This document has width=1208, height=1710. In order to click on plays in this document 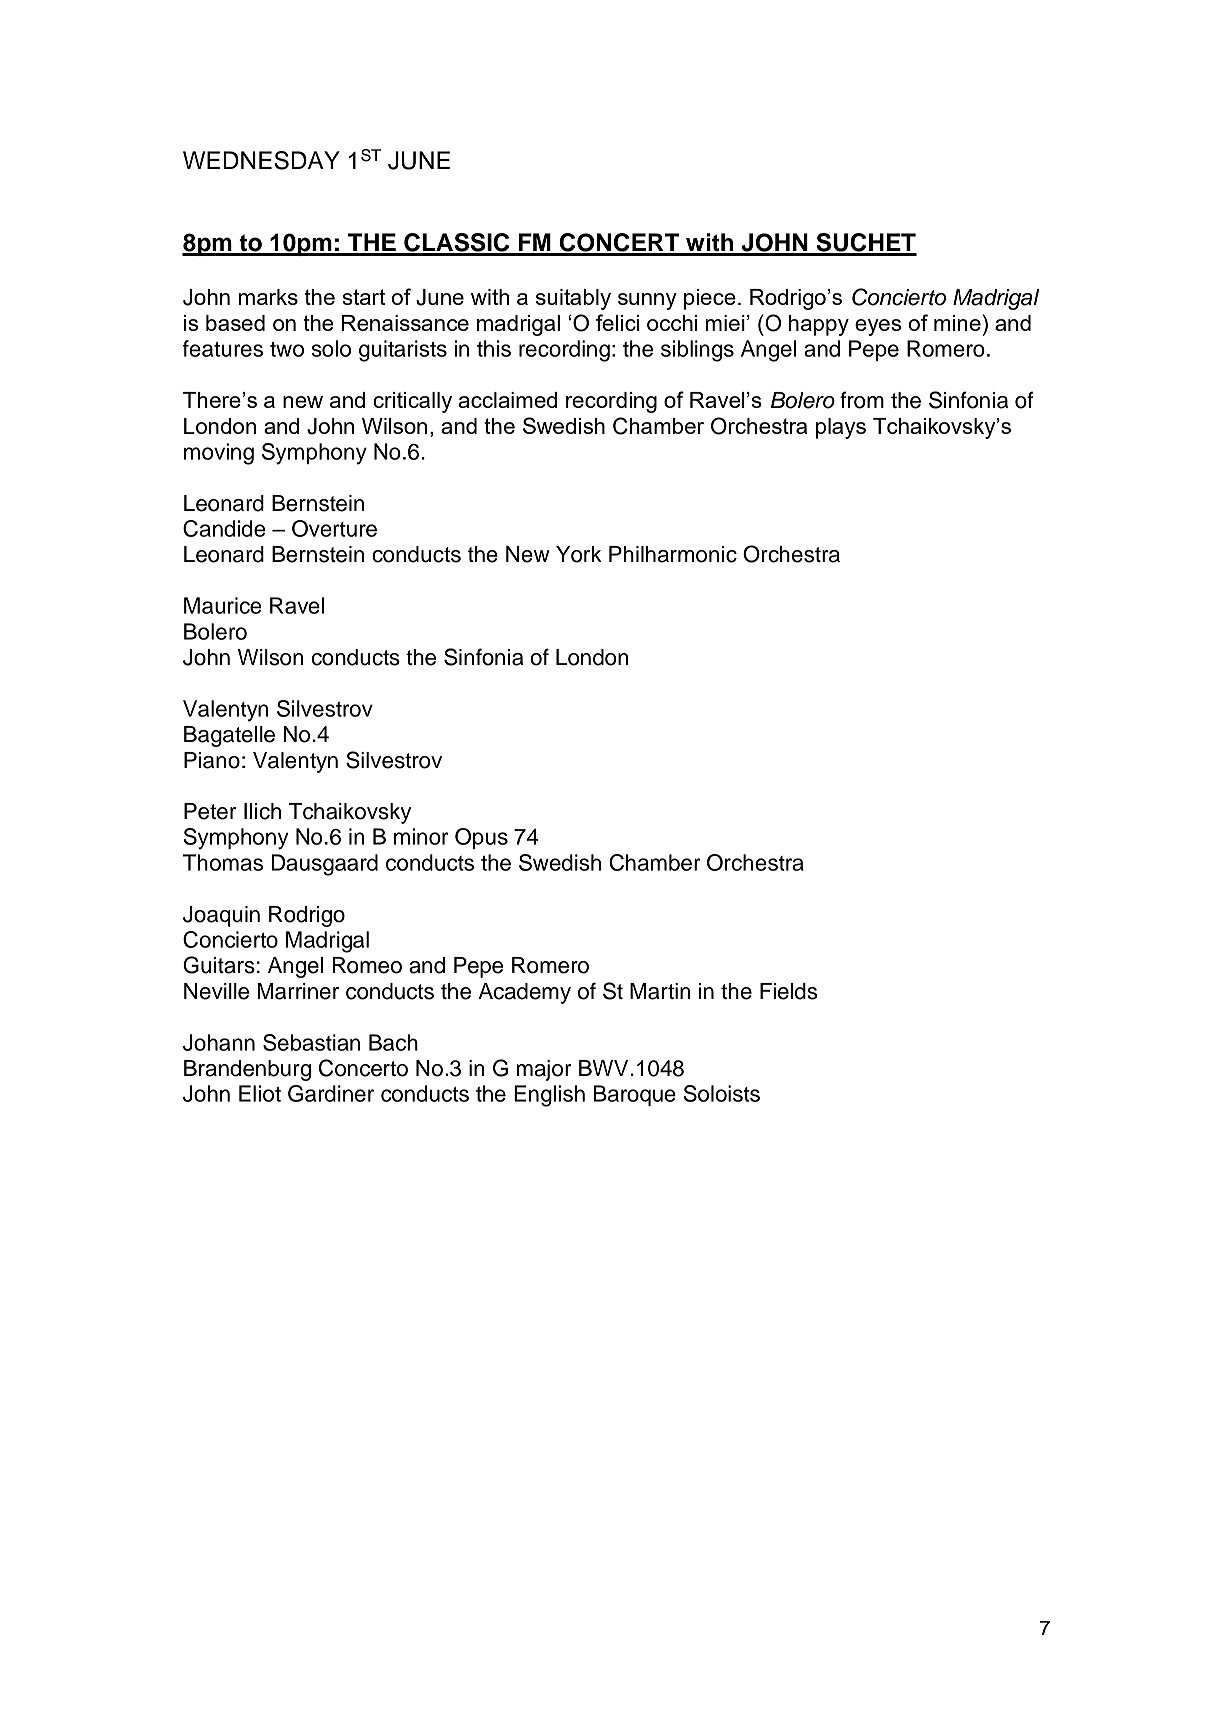, I will do `click(841, 428)`.
